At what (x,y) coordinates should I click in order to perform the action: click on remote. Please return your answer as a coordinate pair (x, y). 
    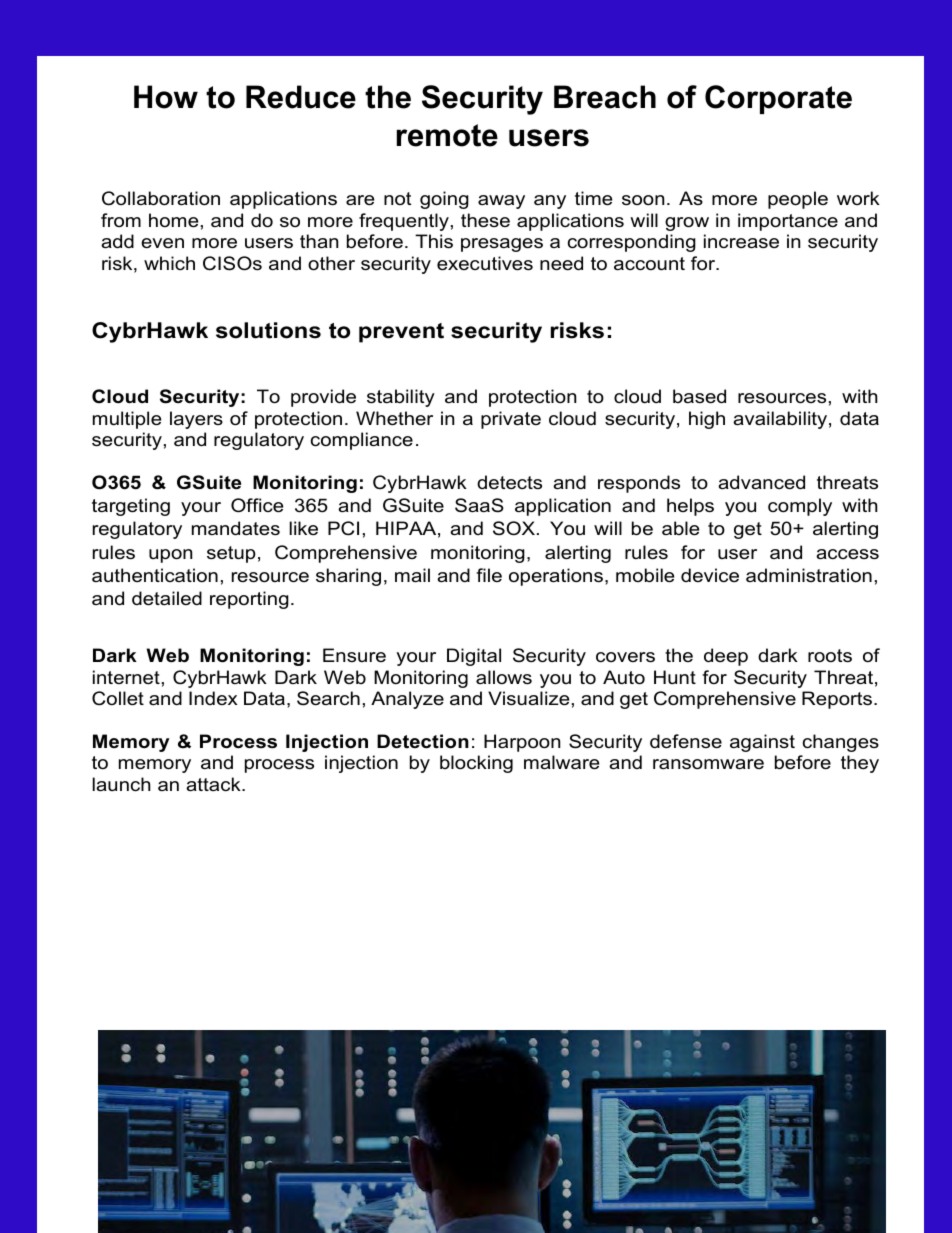
    Looking at the image, I should click on (447, 135).
